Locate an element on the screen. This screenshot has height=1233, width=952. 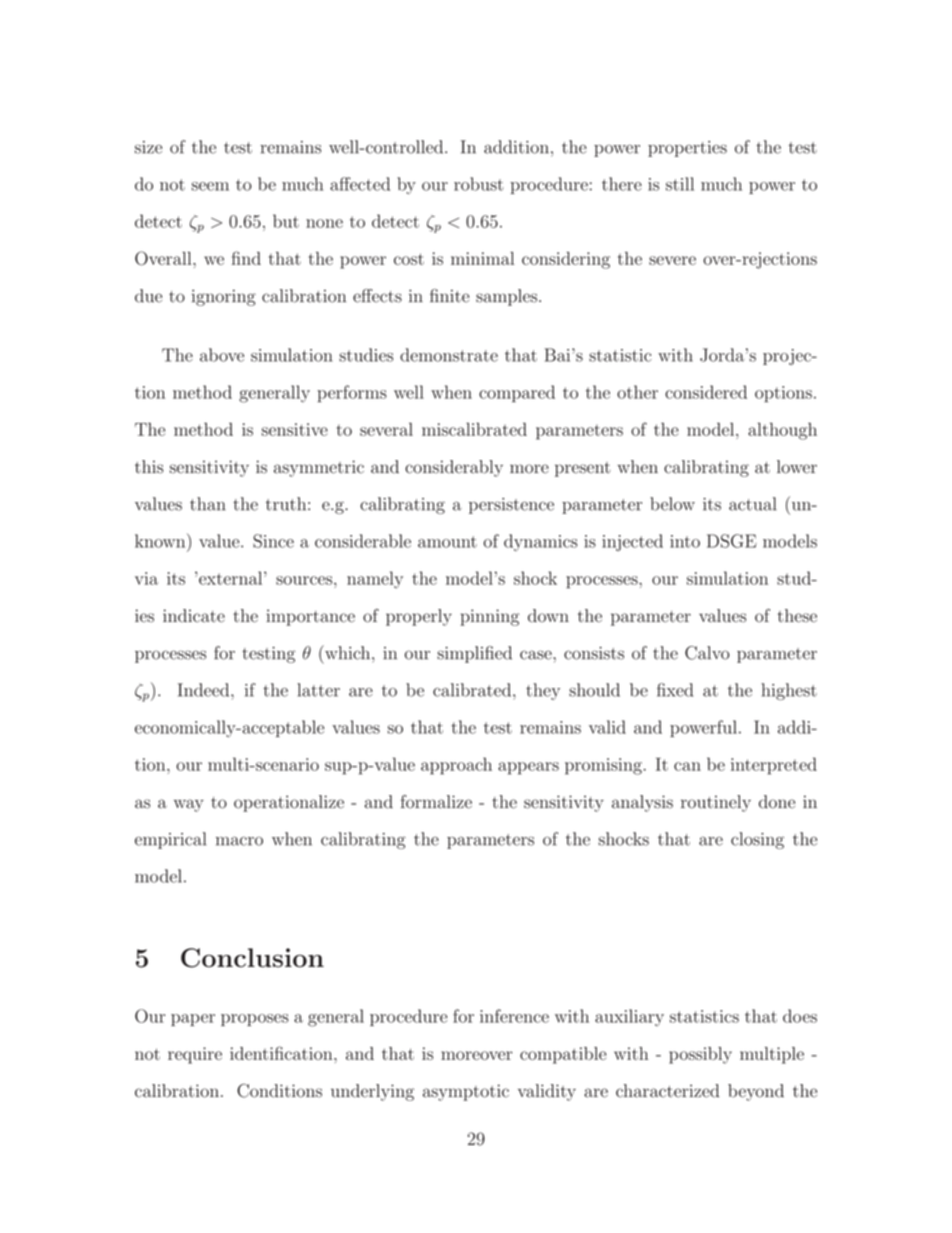
still is located at coordinates (680, 184).
